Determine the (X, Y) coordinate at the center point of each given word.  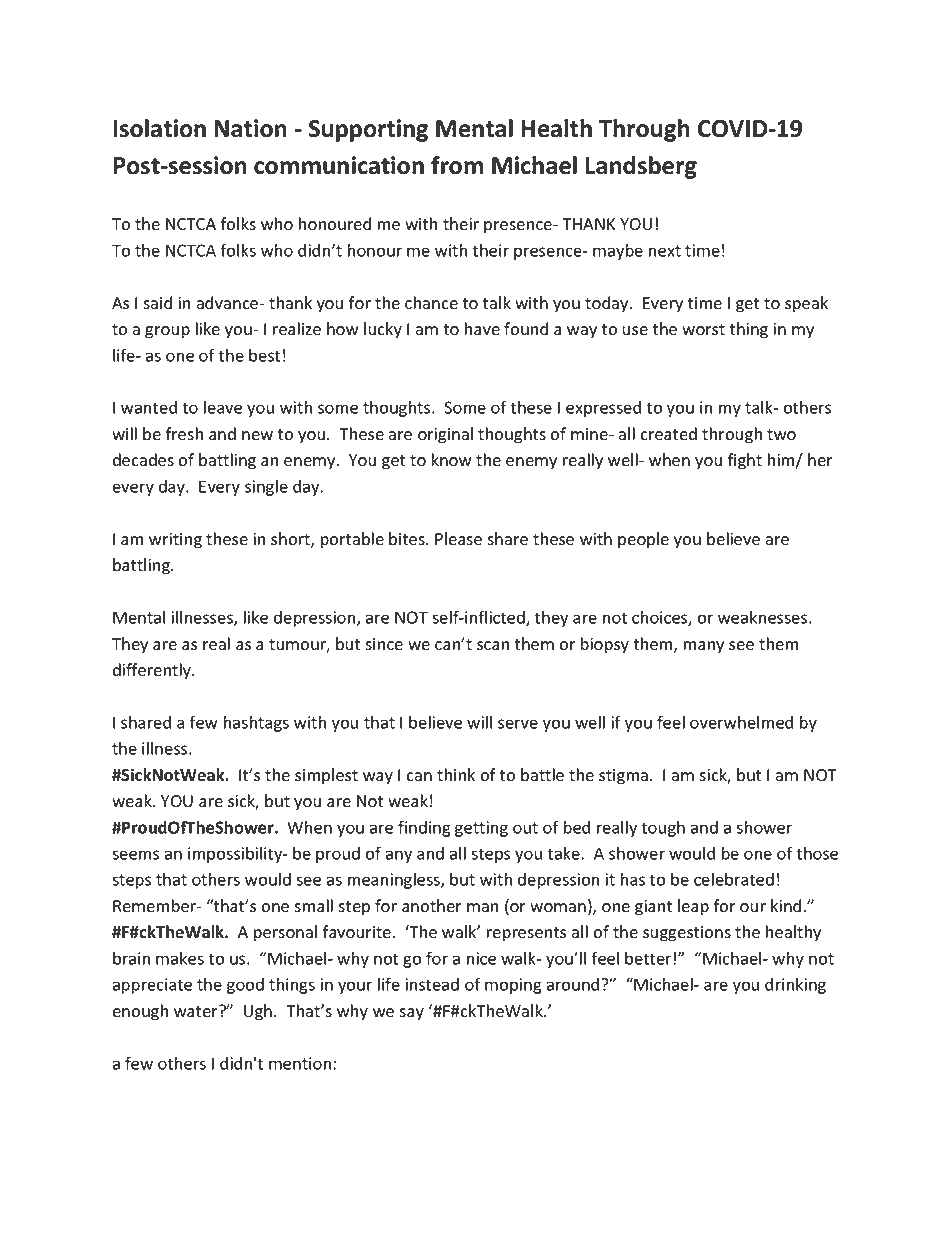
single (266, 487)
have (482, 328)
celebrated (734, 879)
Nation (250, 128)
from (457, 165)
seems (135, 855)
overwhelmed (741, 722)
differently (153, 671)
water (197, 1011)
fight (745, 461)
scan (493, 646)
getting (481, 829)
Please (458, 539)
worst (703, 330)
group (167, 332)
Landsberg (641, 167)
